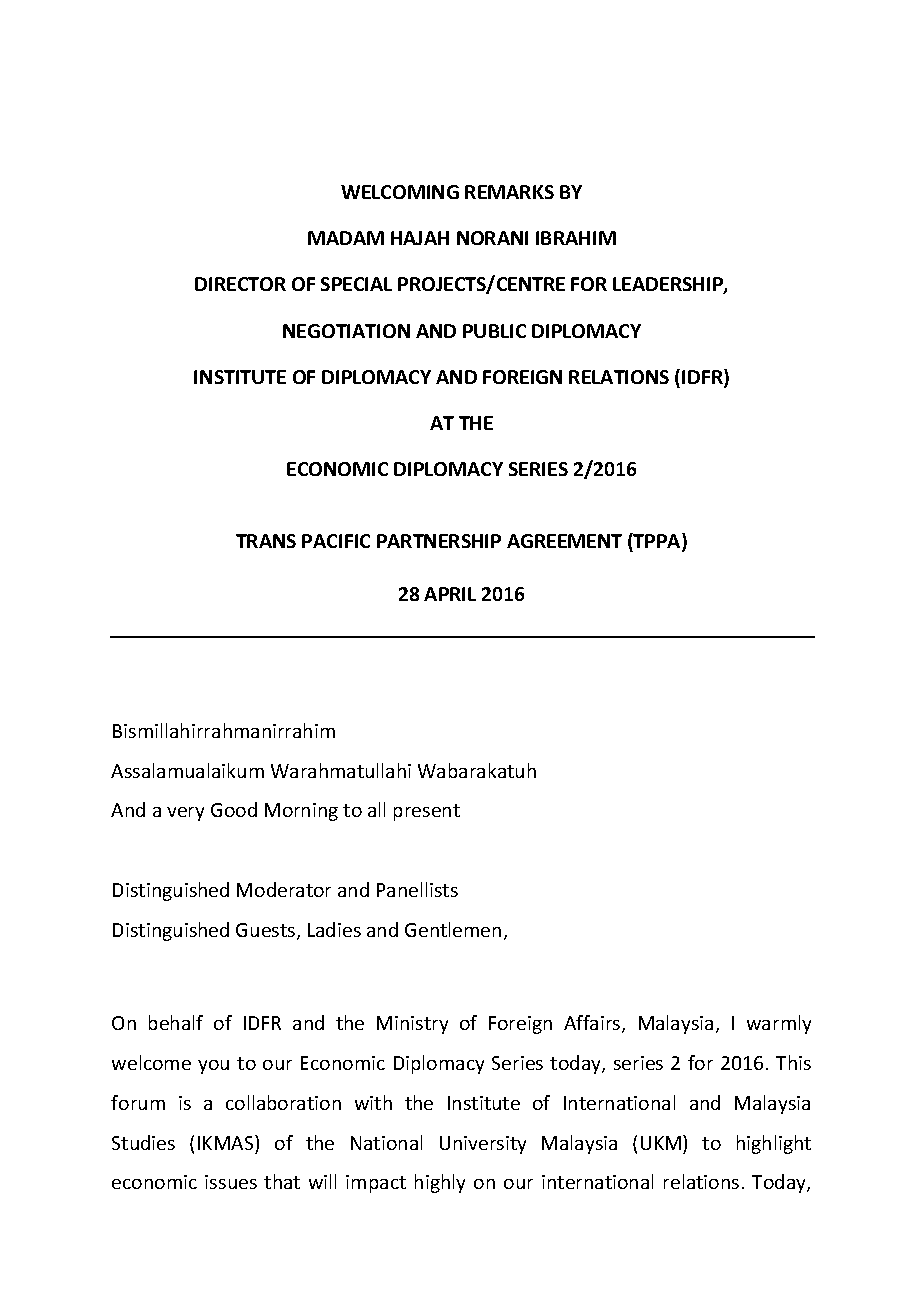  I want to click on University, so click(483, 1145).
